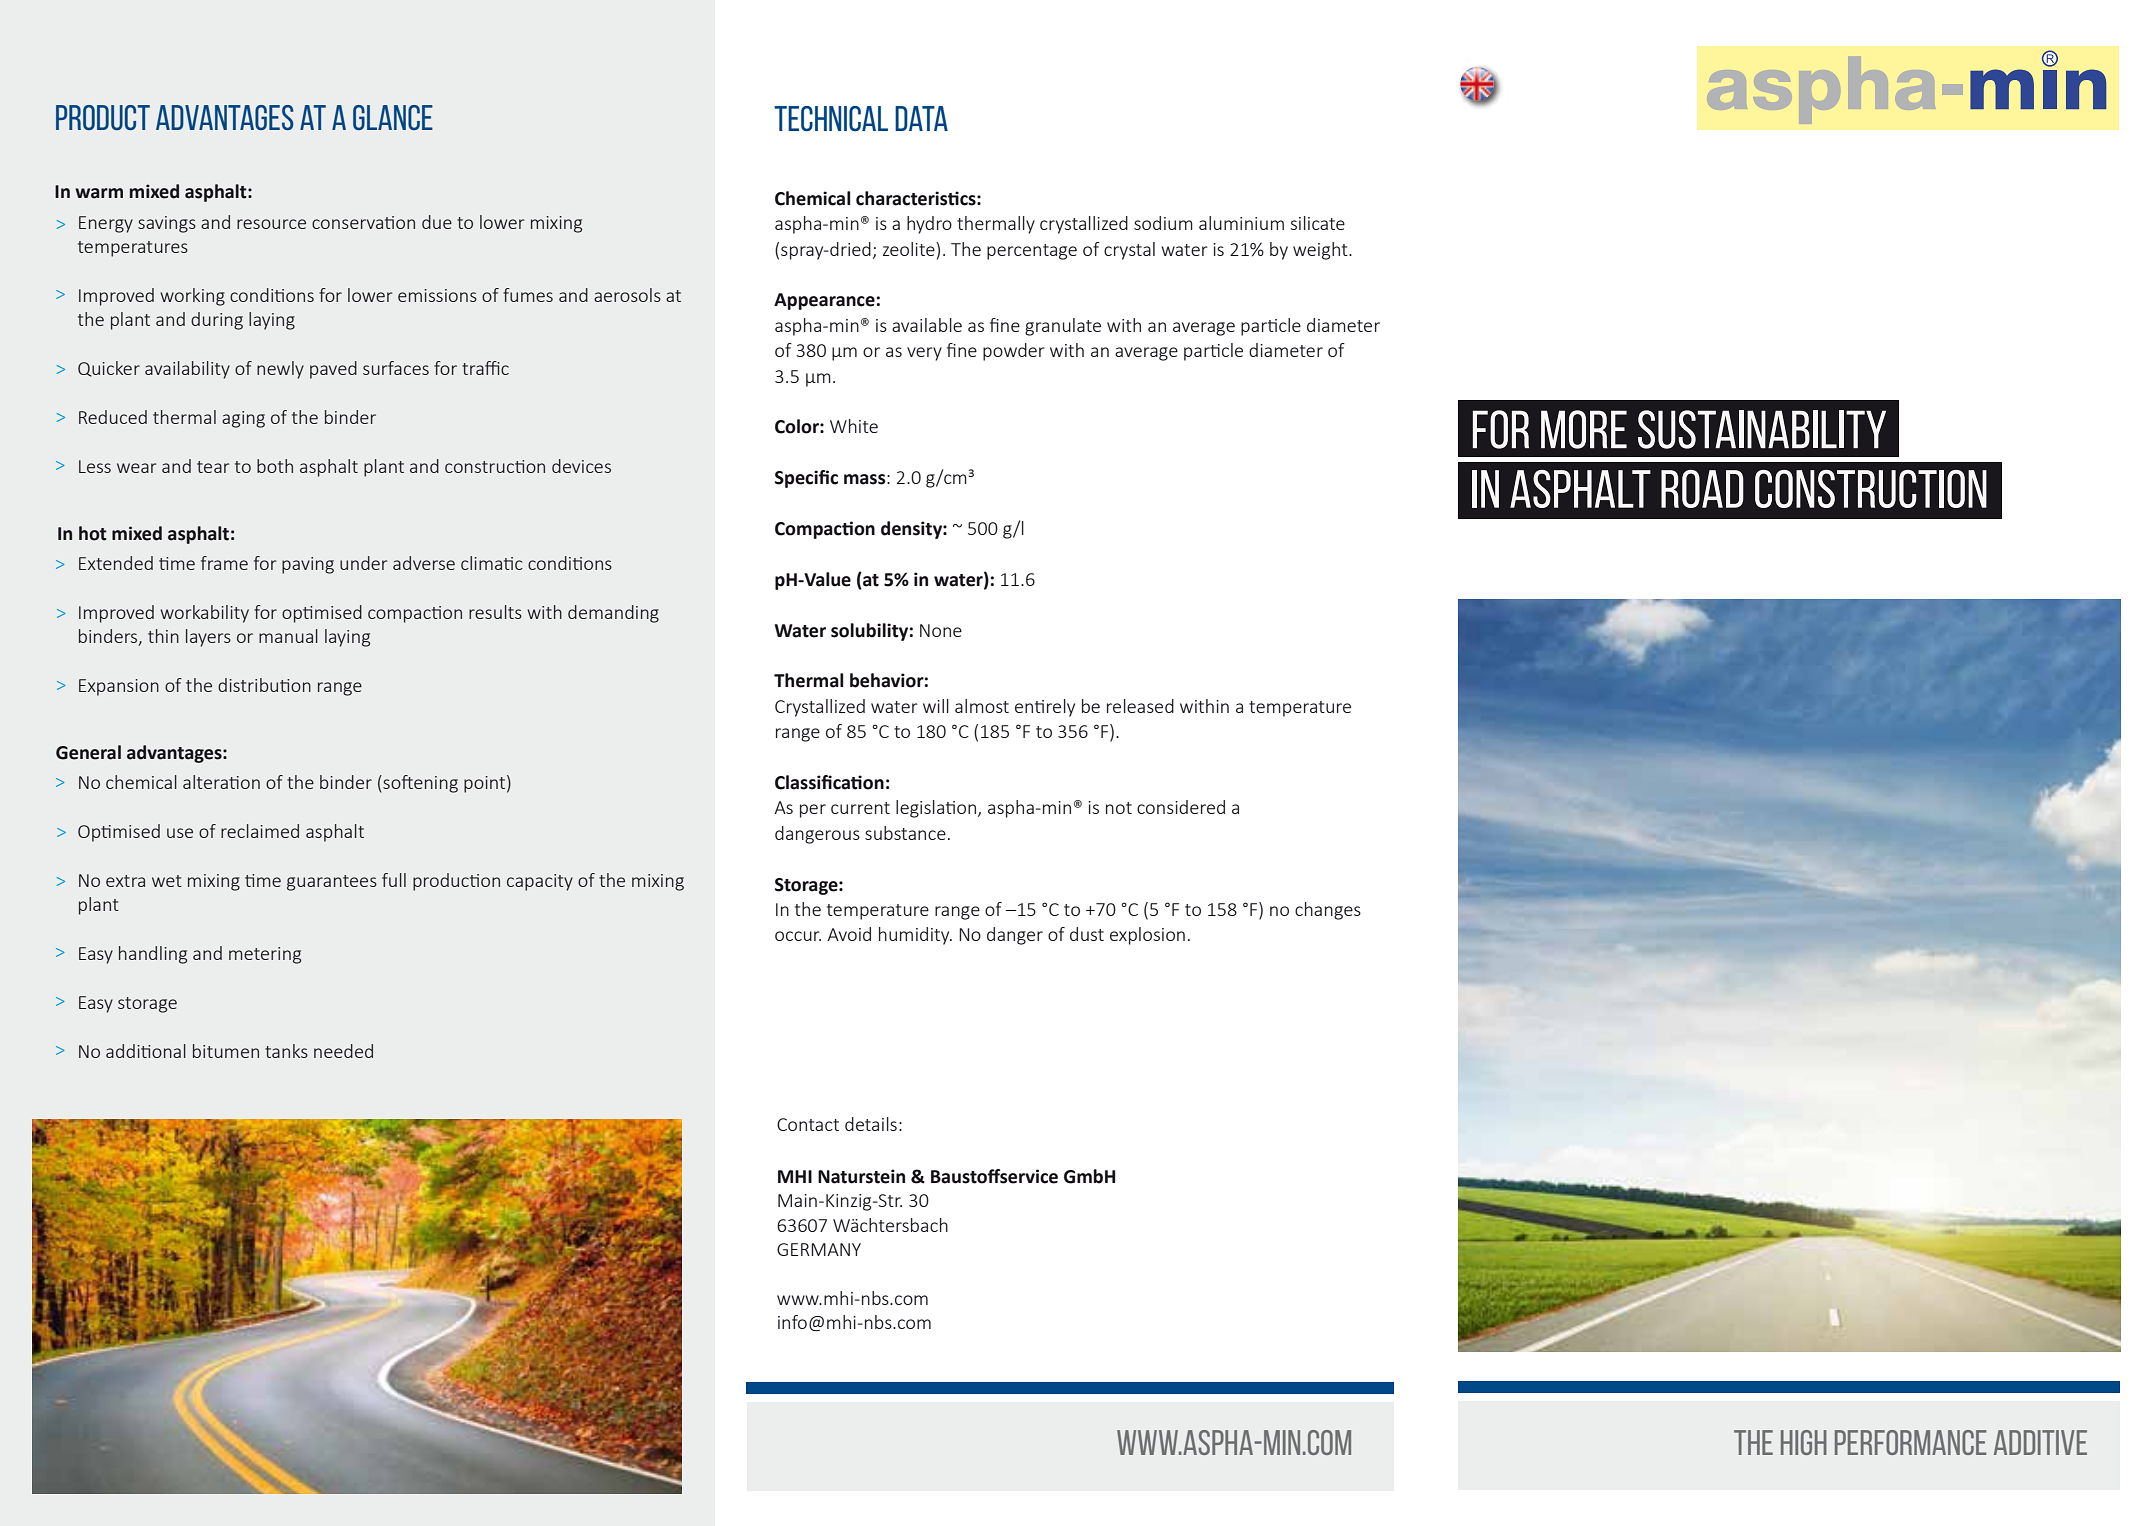 The width and height of the screenshot is (2153, 1526). I want to click on performance, so click(1910, 1442).
